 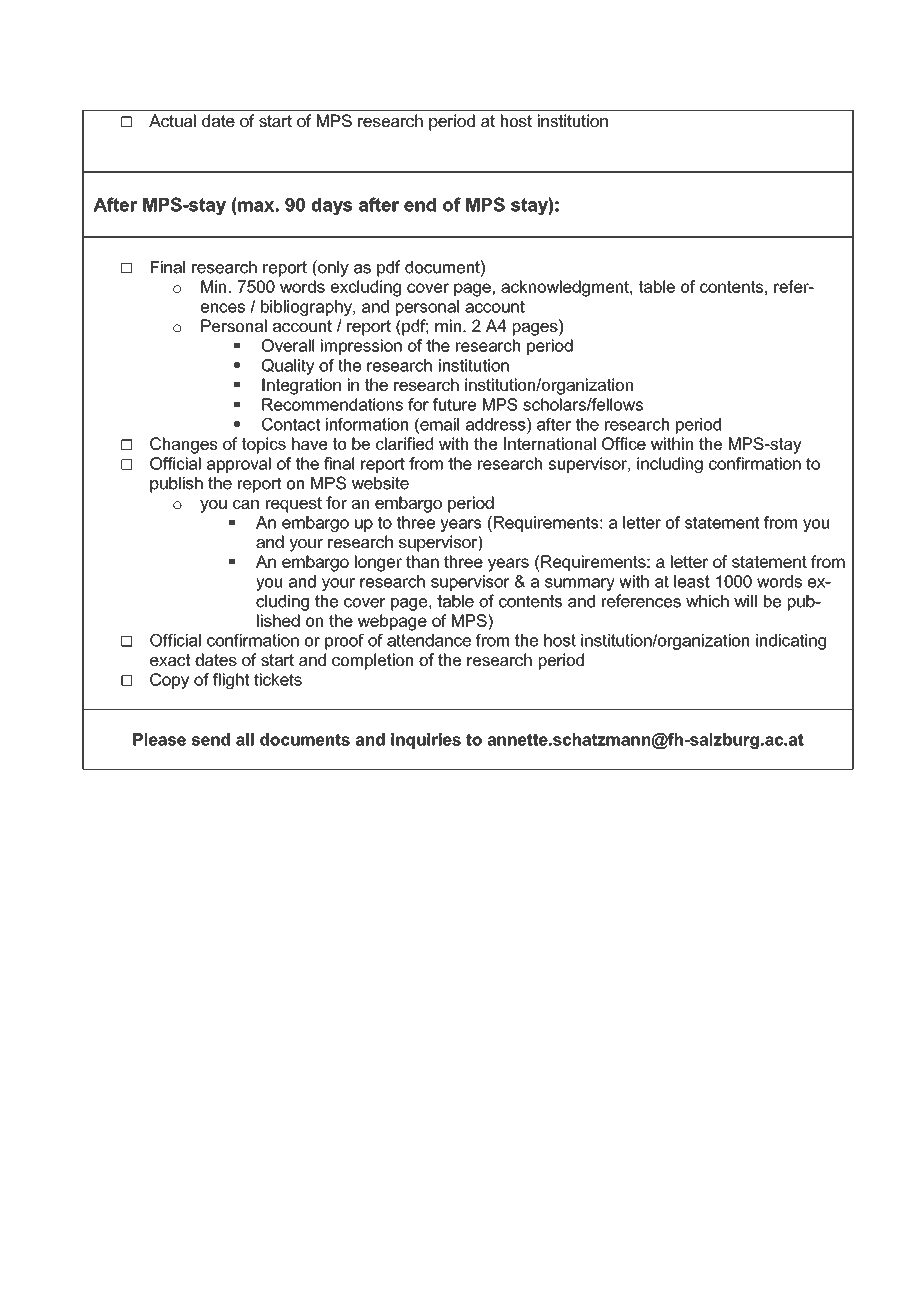 I want to click on Office, so click(x=624, y=443).
